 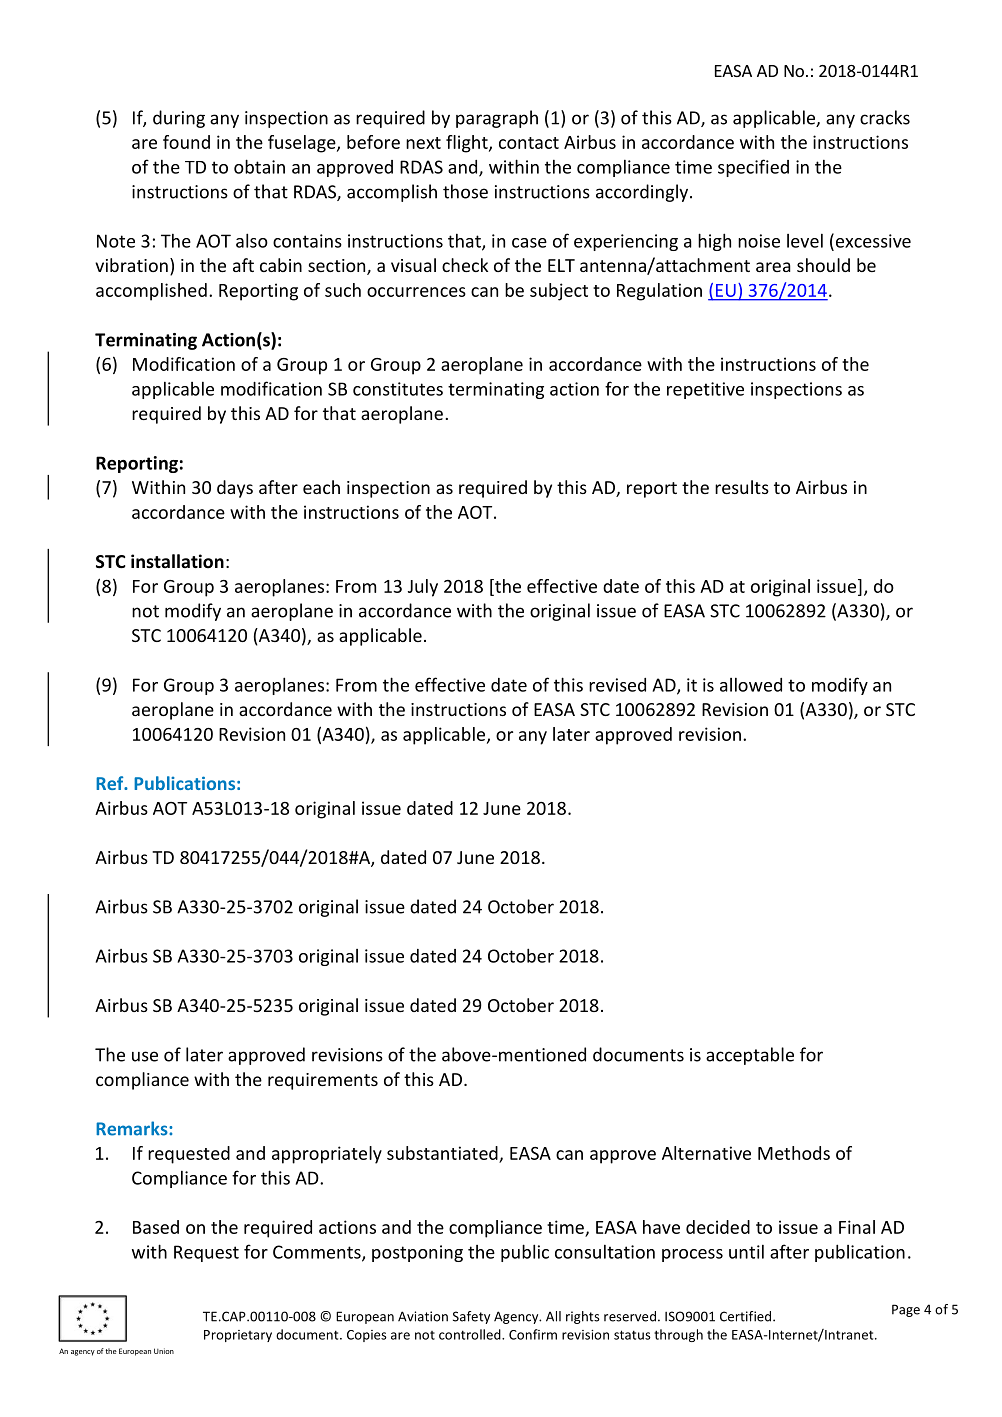 What do you see at coordinates (186, 142) in the screenshot?
I see `found` at bounding box center [186, 142].
